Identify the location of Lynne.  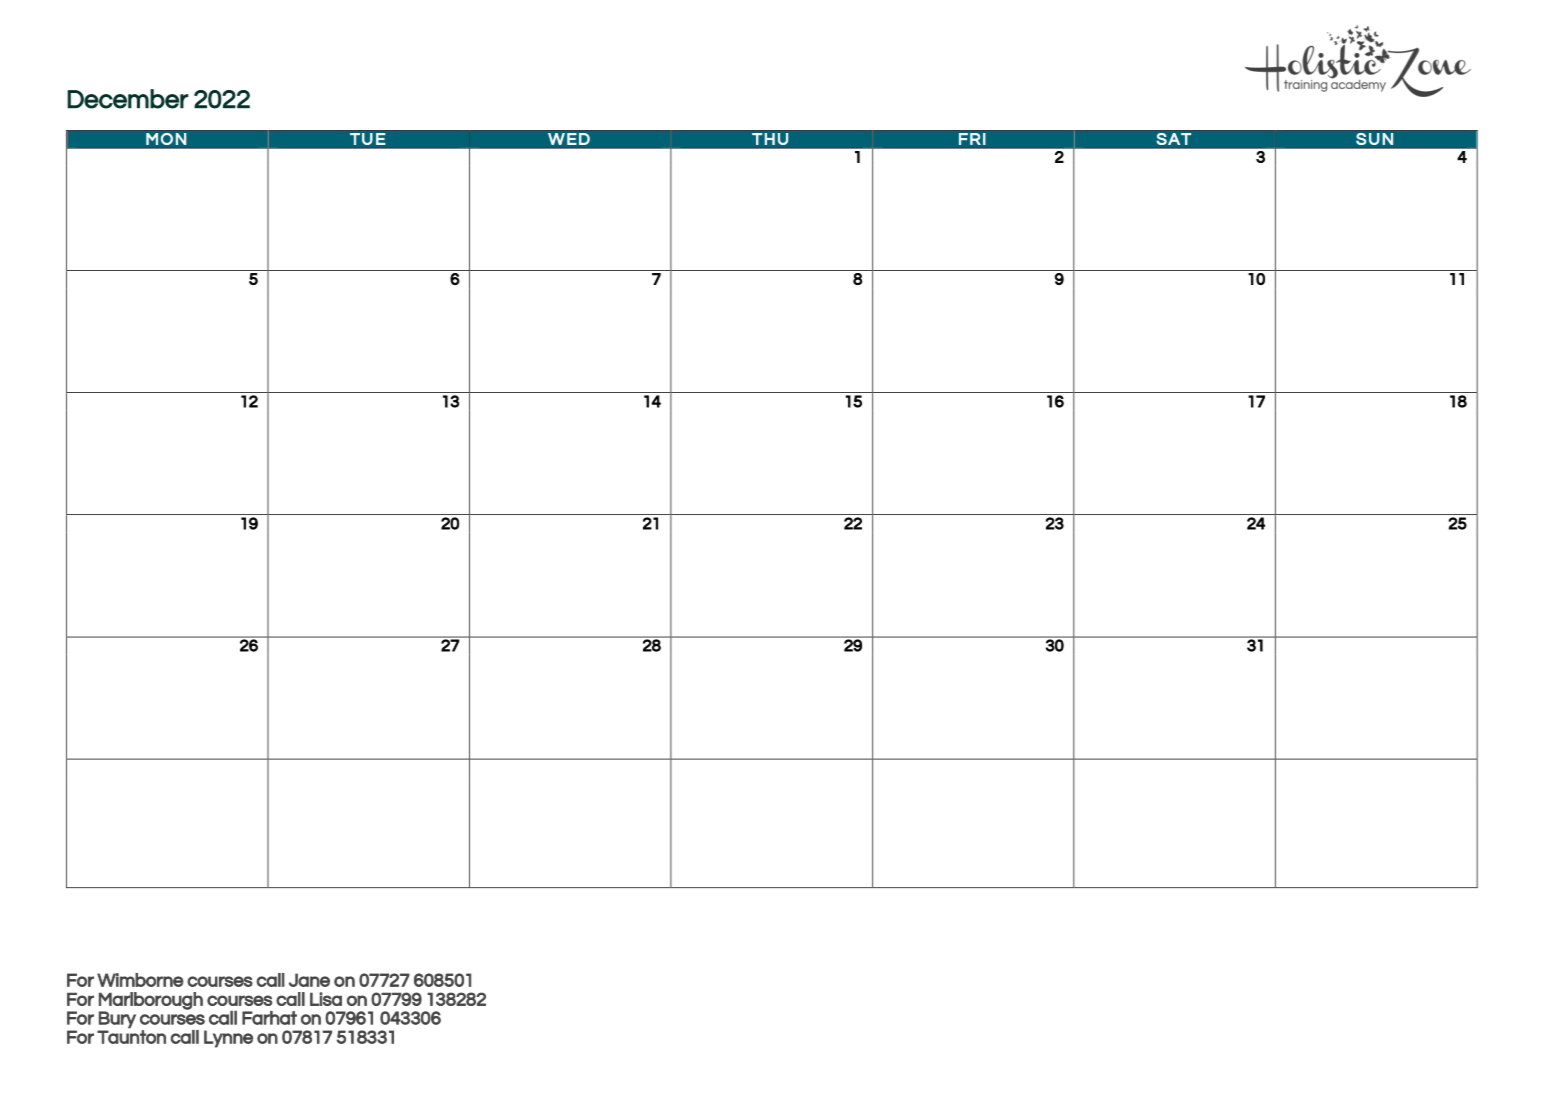
(228, 1039).
